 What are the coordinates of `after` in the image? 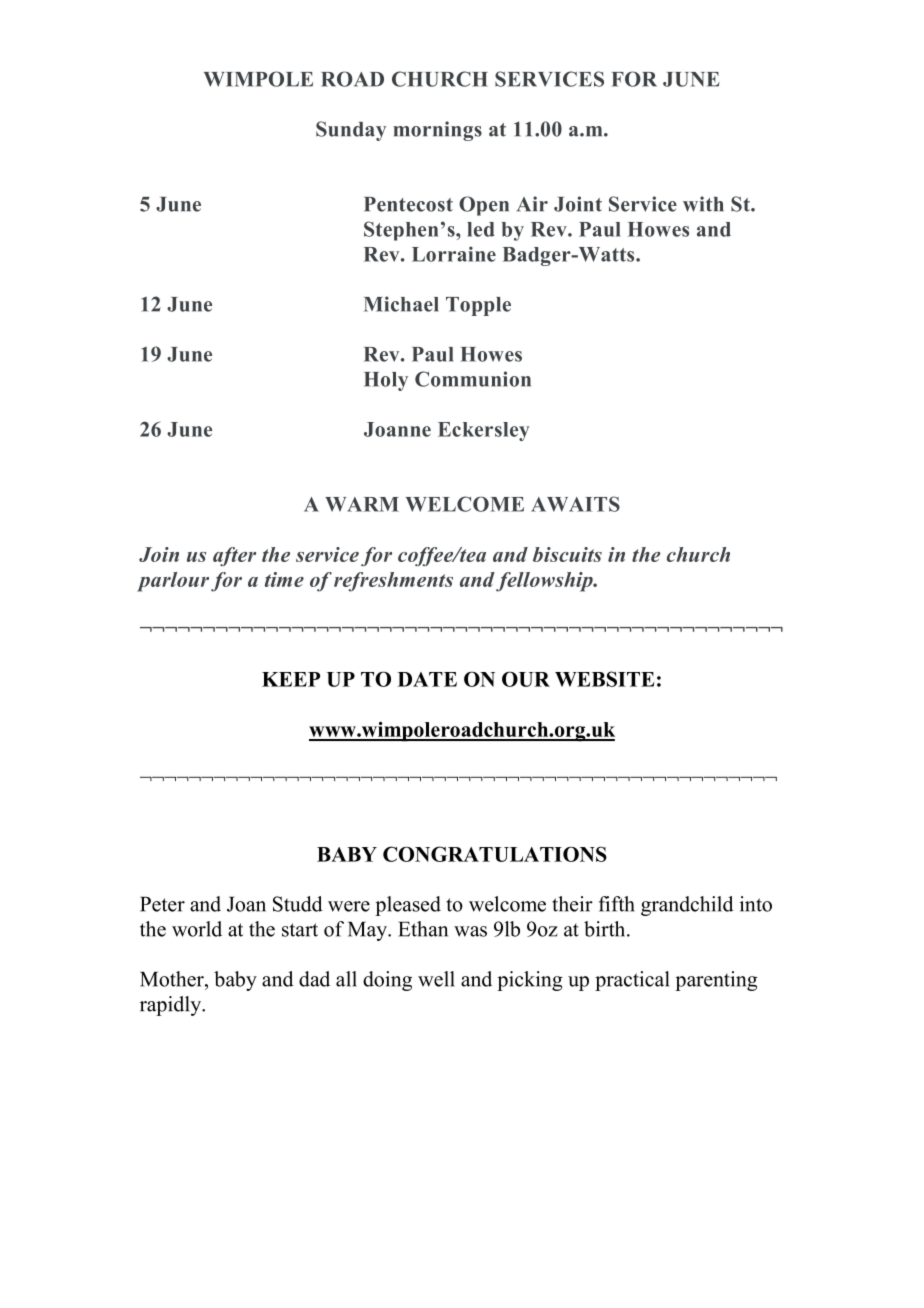 It's located at (234, 556).
